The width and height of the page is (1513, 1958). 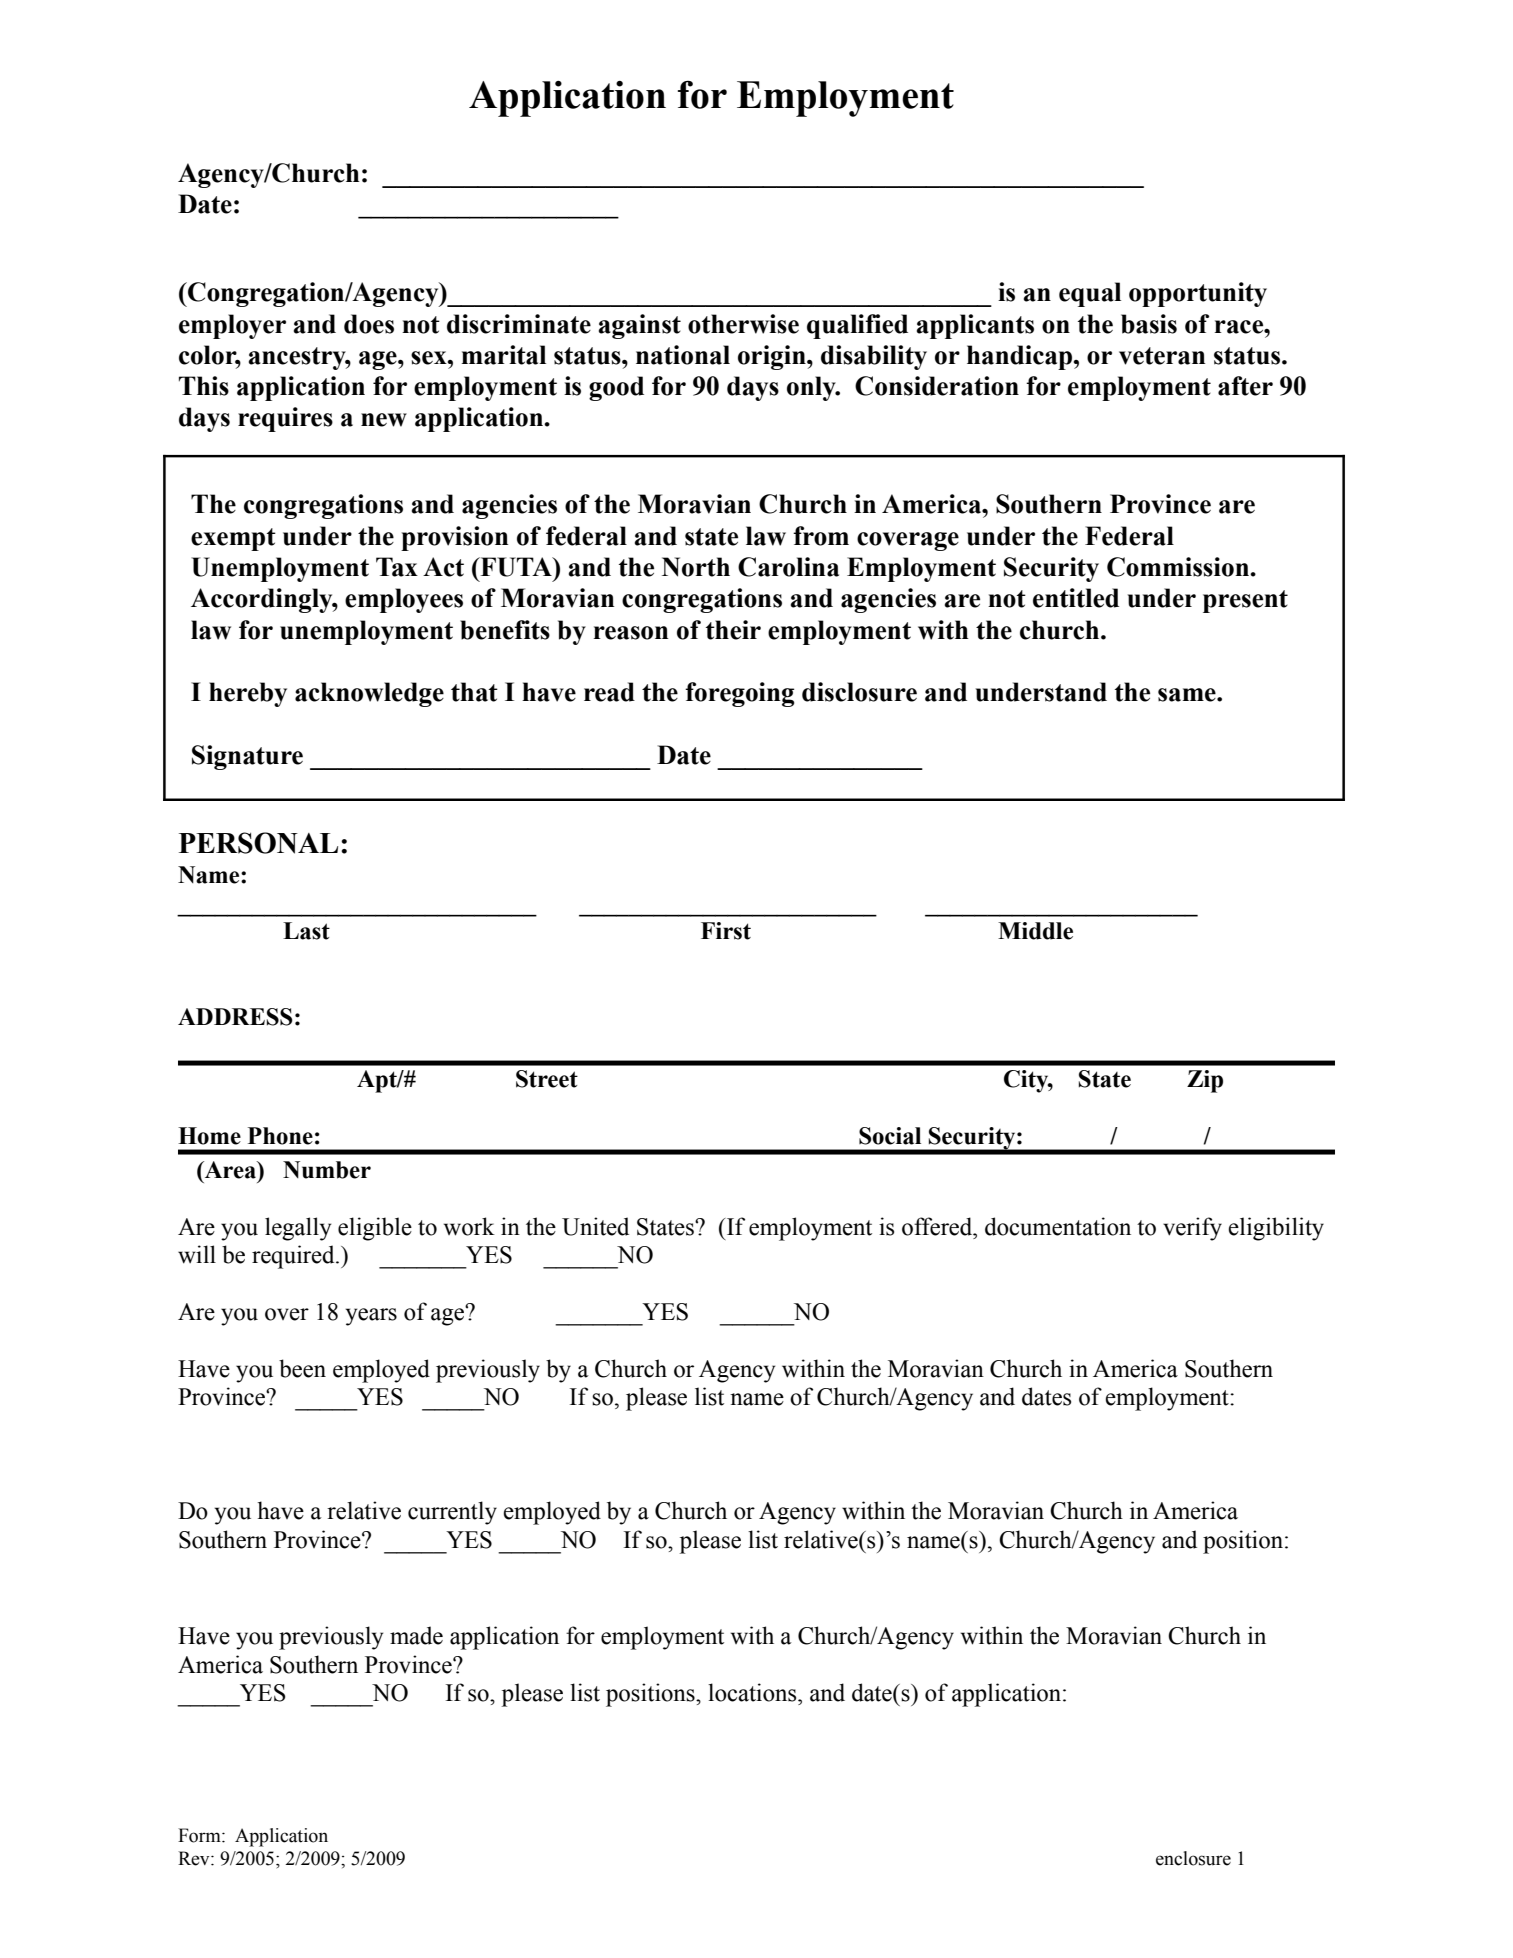 I want to click on Phone, so click(x=280, y=1136).
